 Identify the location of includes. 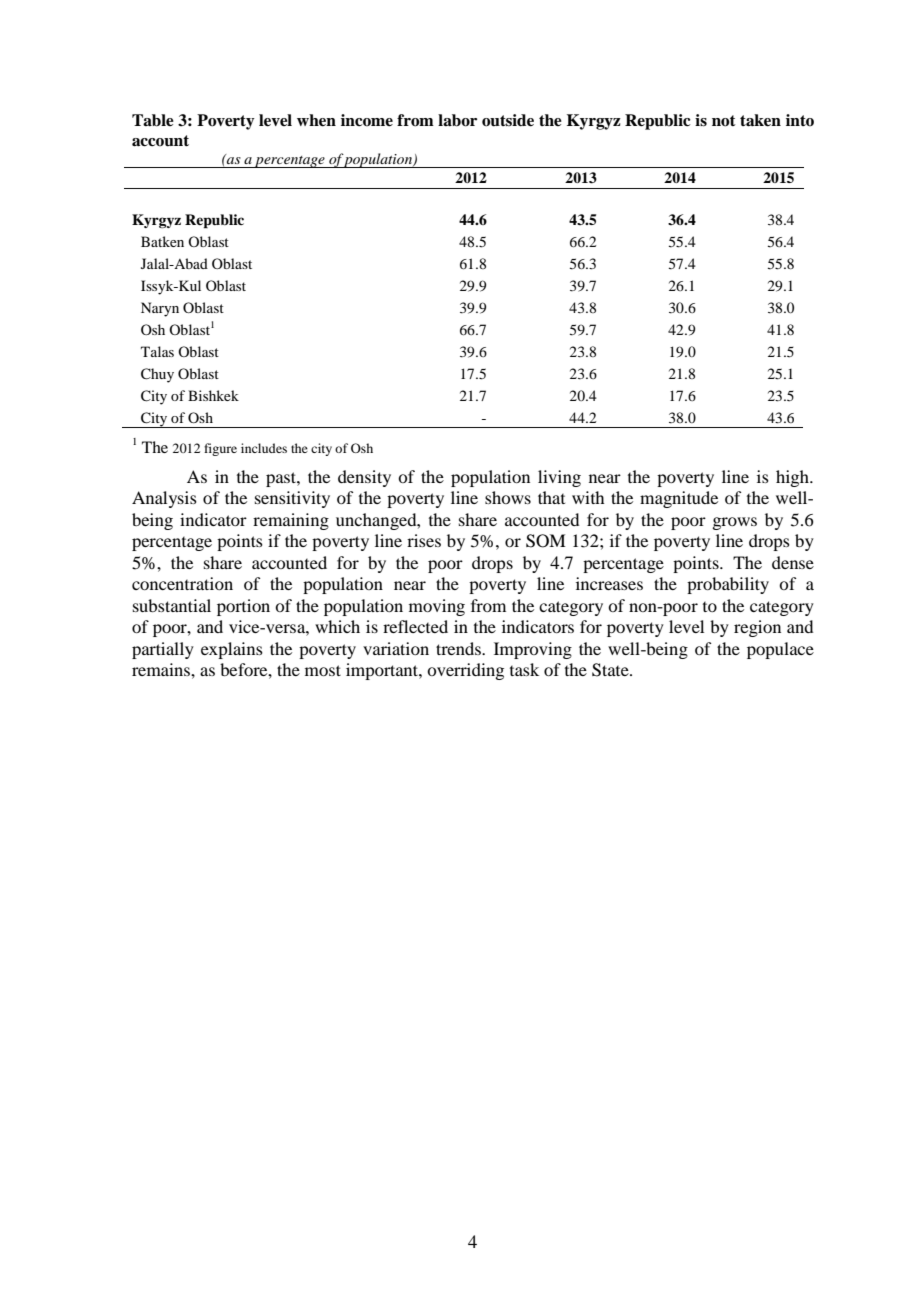
(264, 448).
